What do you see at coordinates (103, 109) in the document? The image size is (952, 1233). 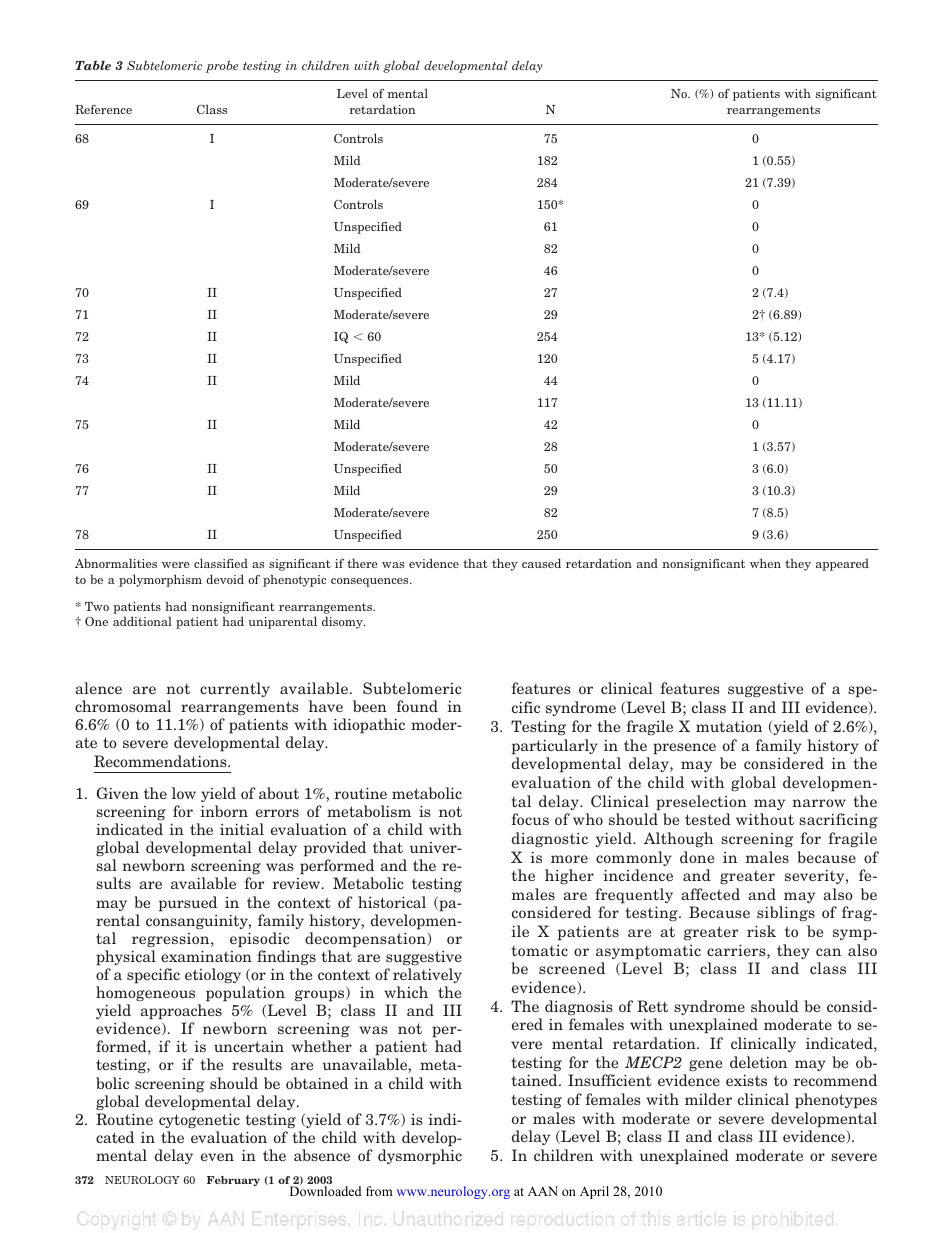 I see `Reference` at bounding box center [103, 109].
